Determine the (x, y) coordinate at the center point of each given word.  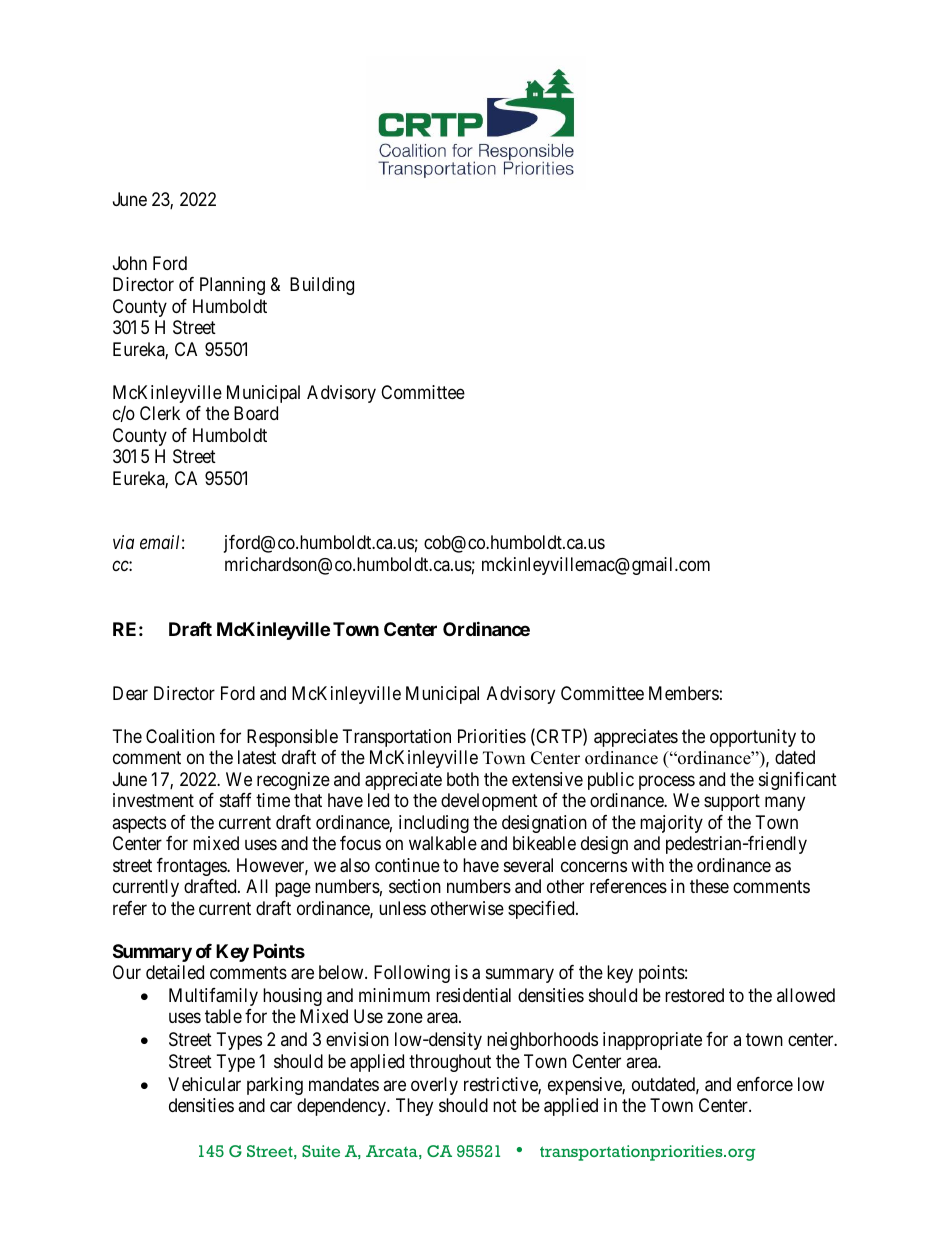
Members (684, 693)
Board (256, 413)
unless (402, 908)
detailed (175, 972)
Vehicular (204, 1084)
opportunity (753, 738)
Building (322, 286)
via (123, 542)
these (709, 886)
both (463, 779)
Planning (232, 286)
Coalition (180, 736)
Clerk (160, 413)
